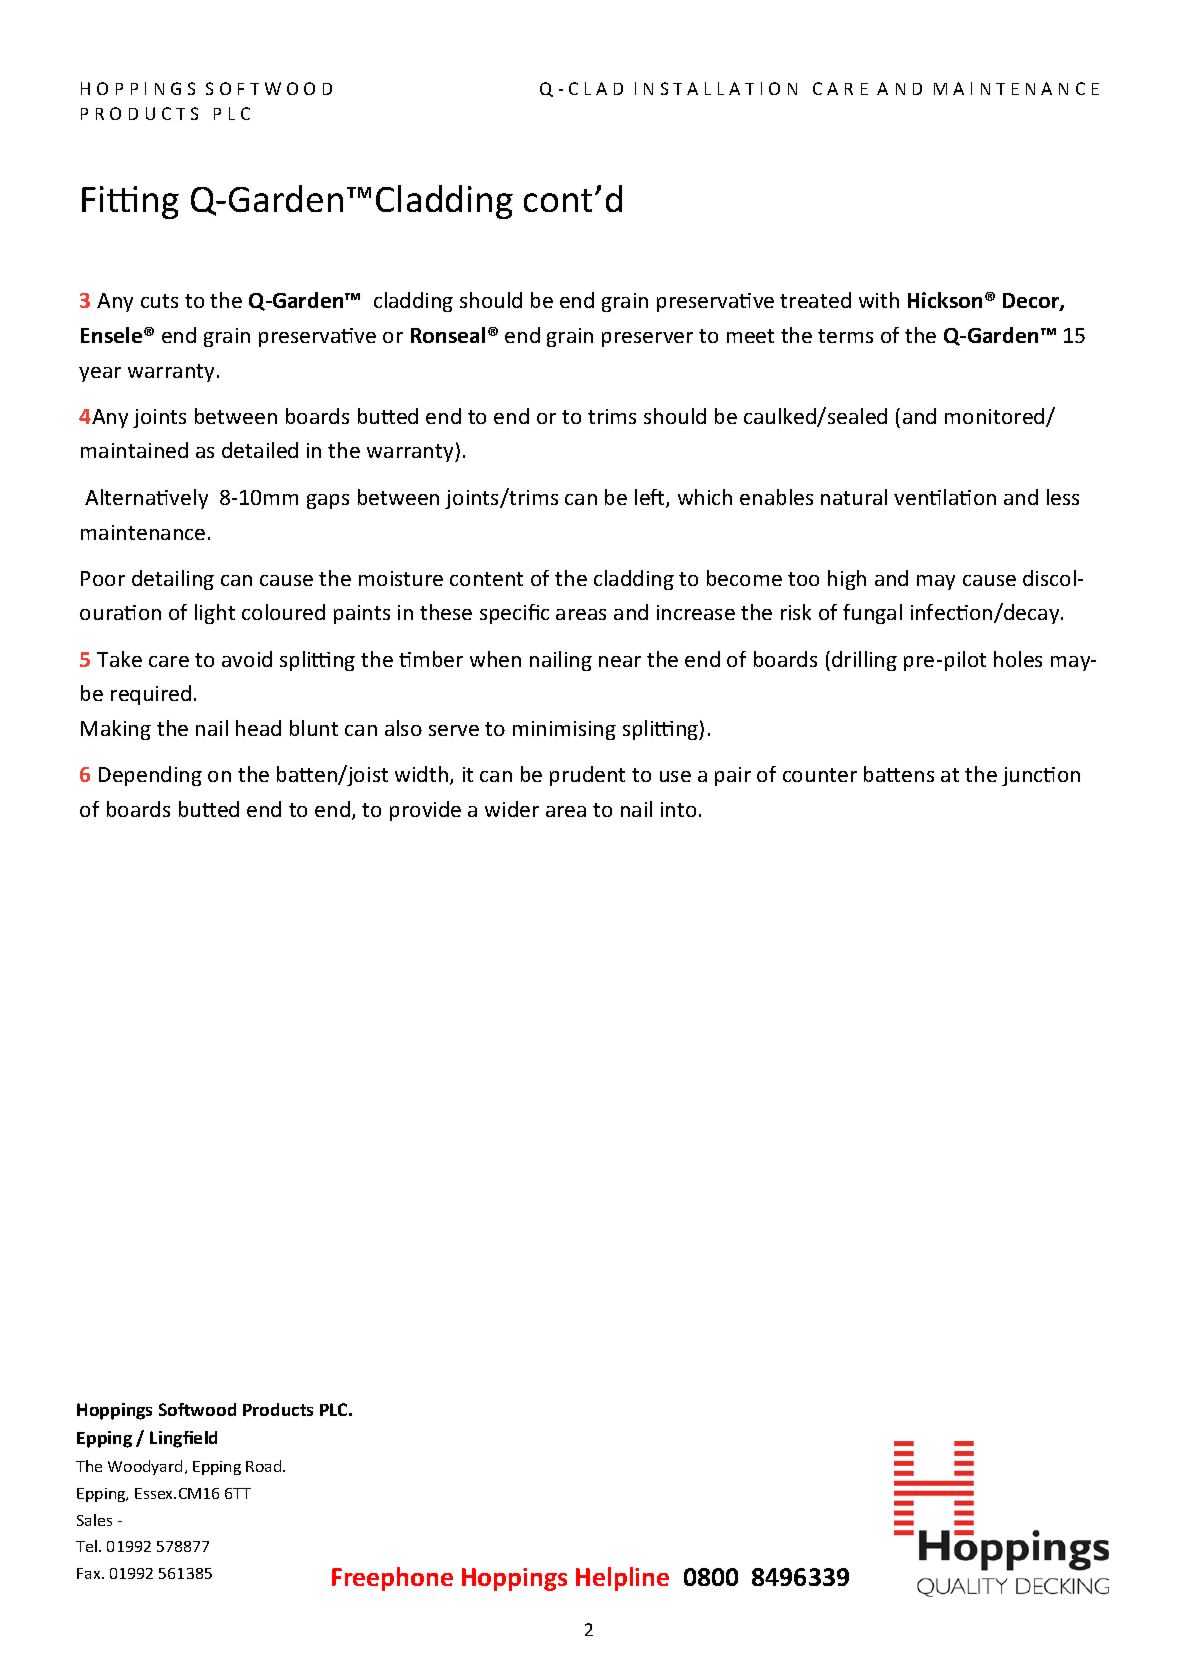 Image resolution: width=1180 pixels, height=1668 pixels. What do you see at coordinates (159, 301) in the image?
I see `cuts` at bounding box center [159, 301].
